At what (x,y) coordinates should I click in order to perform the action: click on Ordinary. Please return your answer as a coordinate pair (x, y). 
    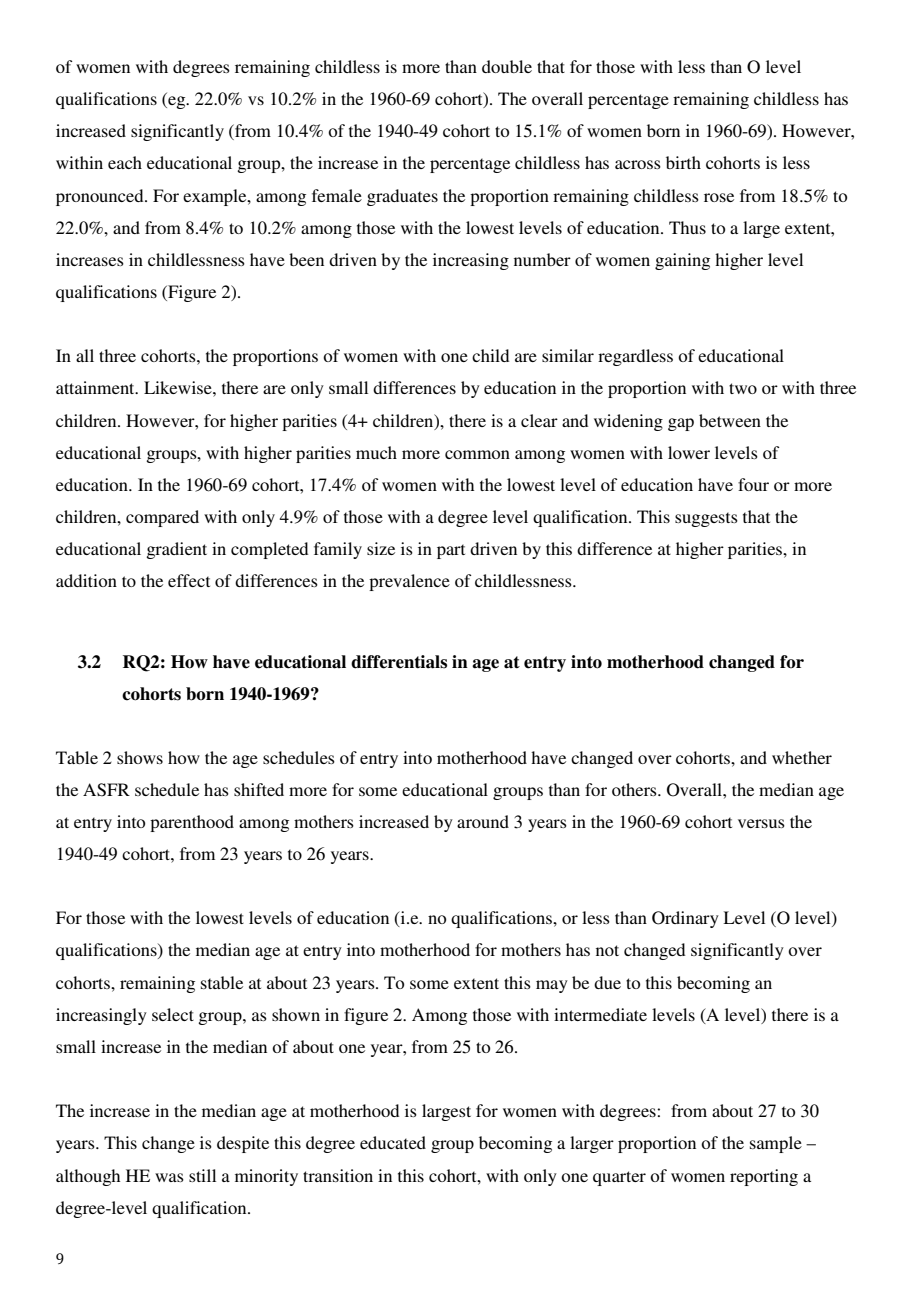
    Looking at the image, I should click on (685, 919).
